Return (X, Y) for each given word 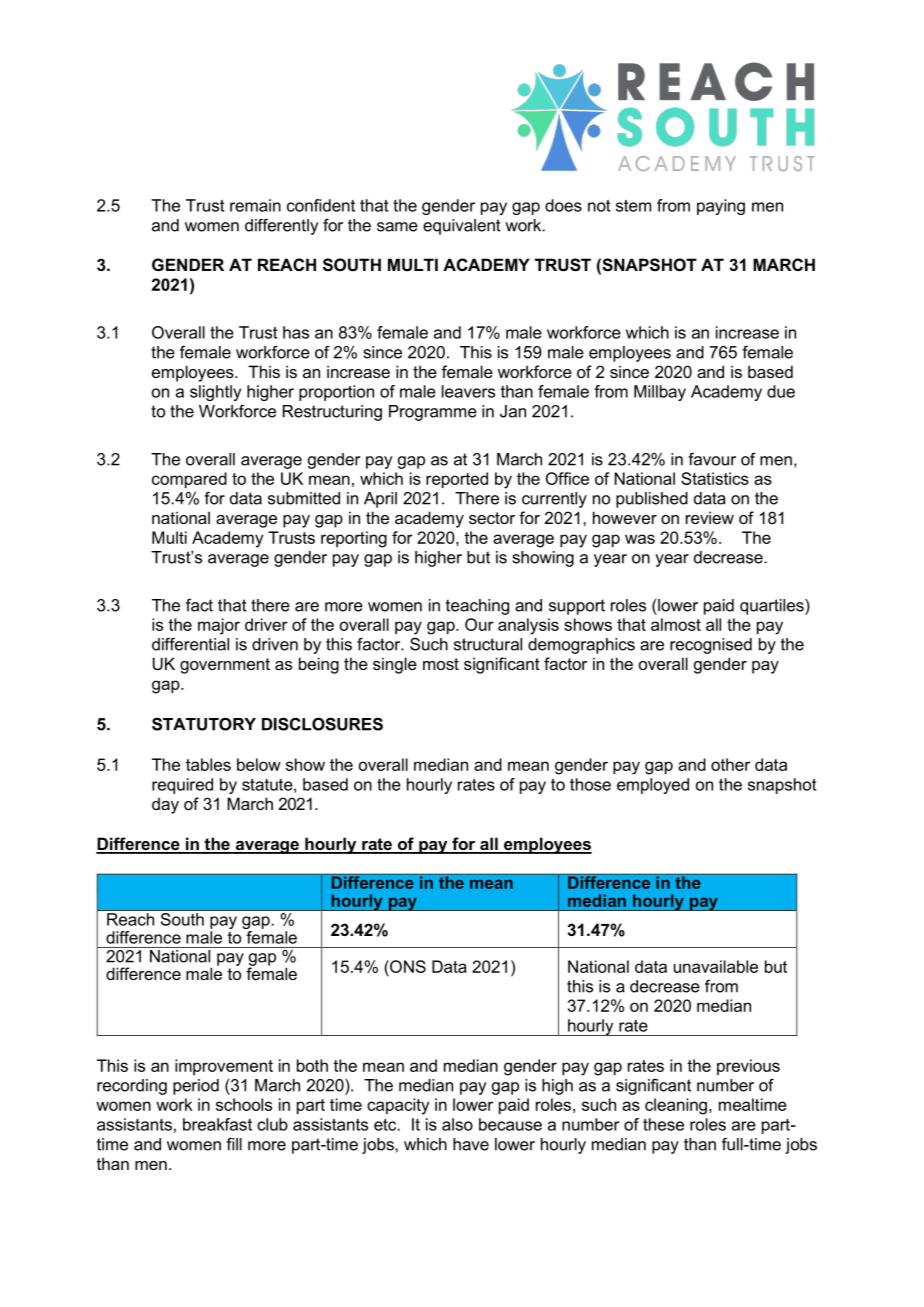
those (590, 784)
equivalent (462, 227)
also (457, 1124)
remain (255, 205)
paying (721, 207)
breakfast (217, 1124)
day (165, 805)
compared (189, 480)
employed (653, 786)
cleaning (676, 1106)
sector (492, 518)
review (710, 517)
